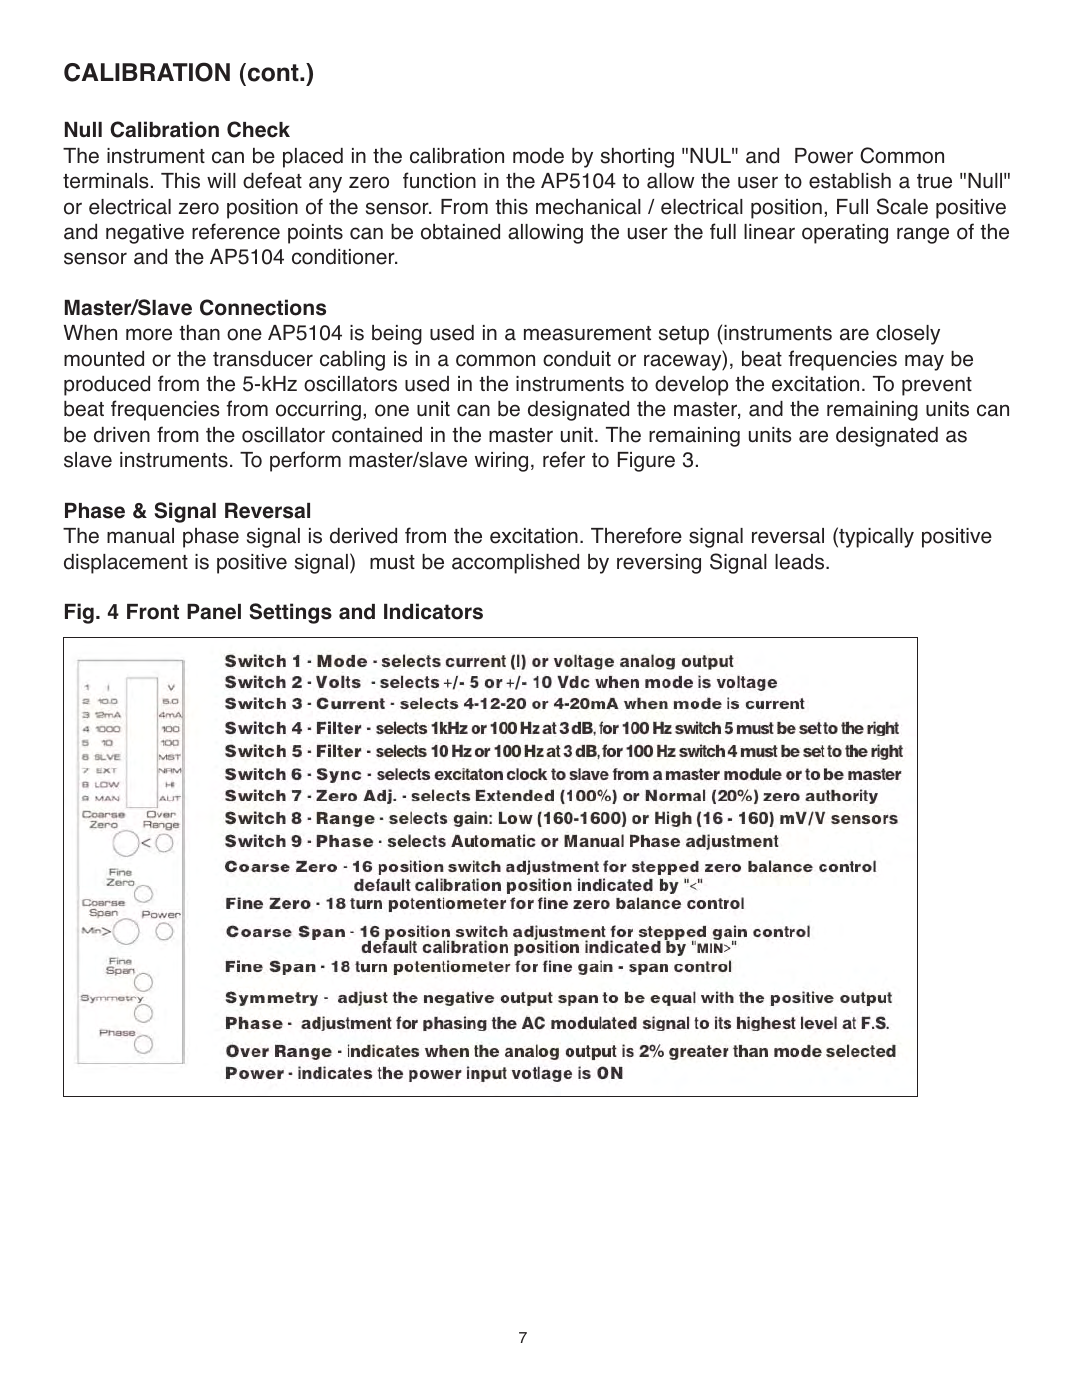 Image resolution: width=1078 pixels, height=1395 pixels. Describe the element at coordinates (587, 333) in the screenshot. I see `measurement` at that location.
